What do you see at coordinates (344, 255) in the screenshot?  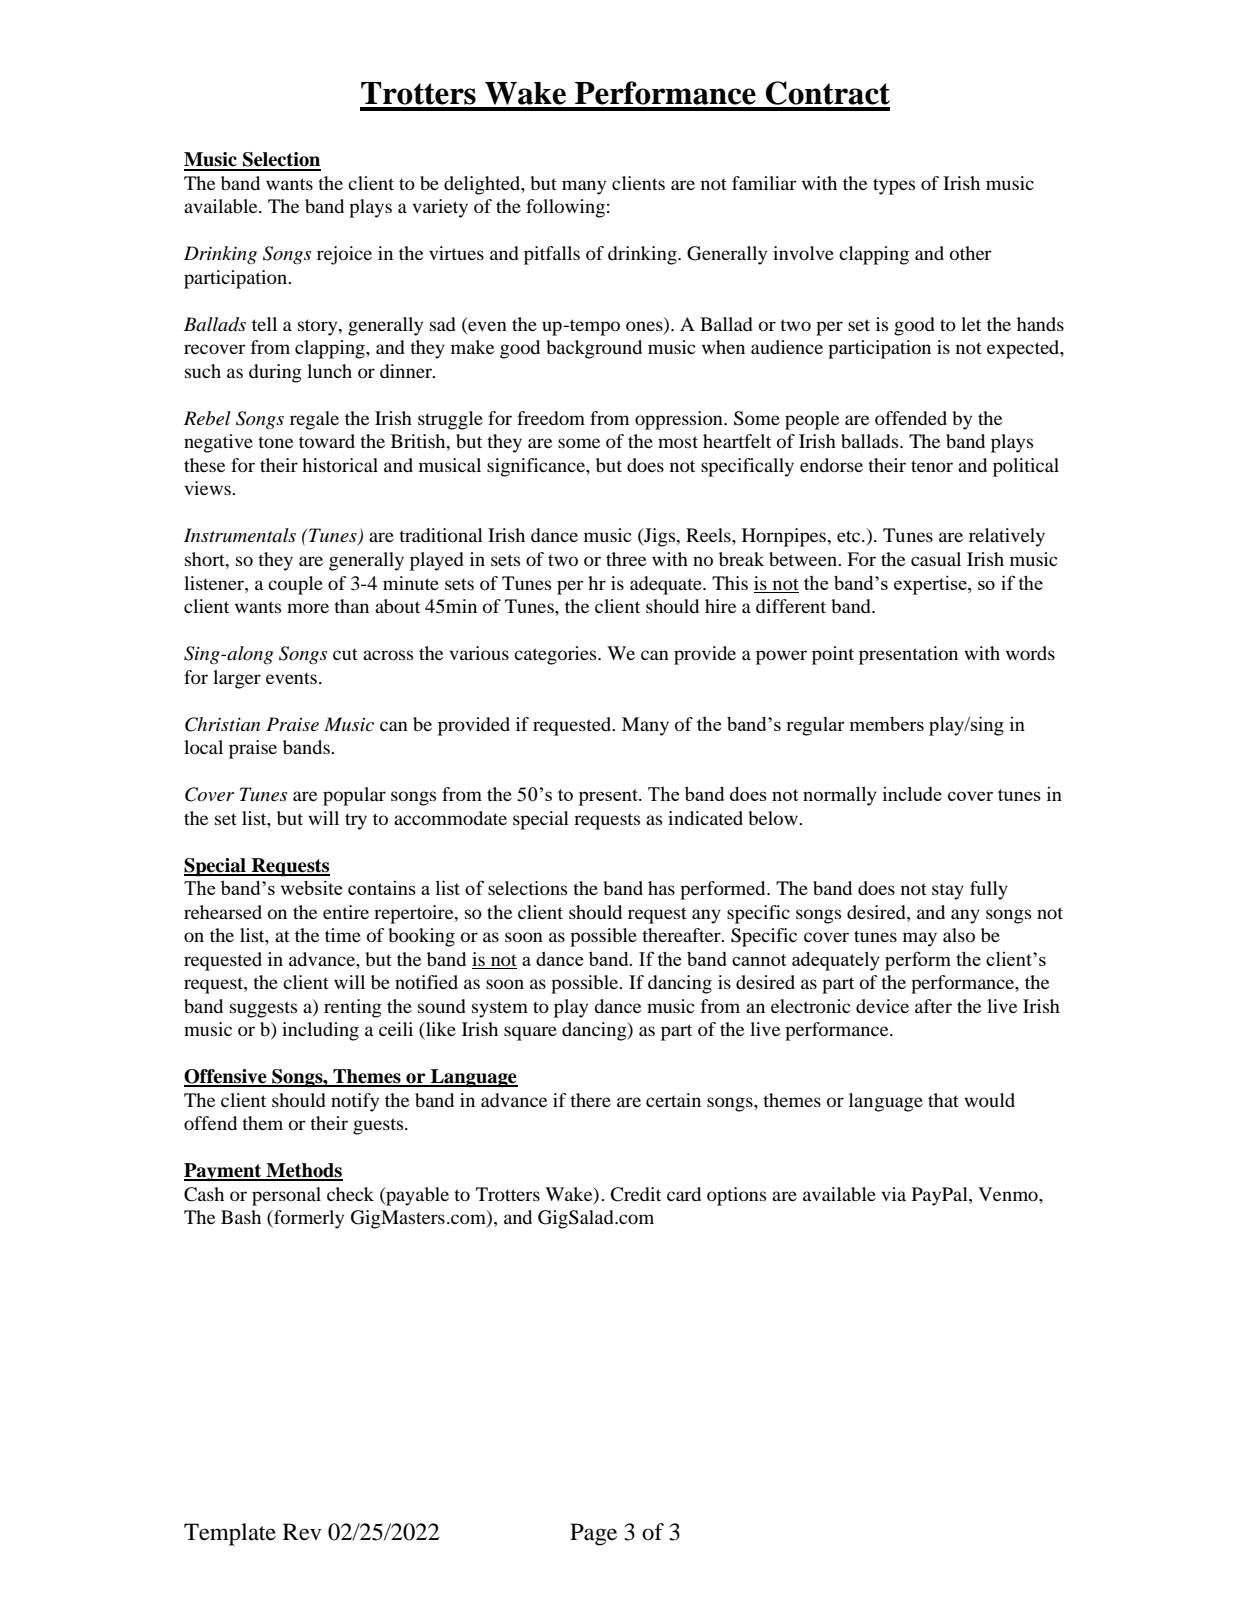 I see `rejoice` at bounding box center [344, 255].
